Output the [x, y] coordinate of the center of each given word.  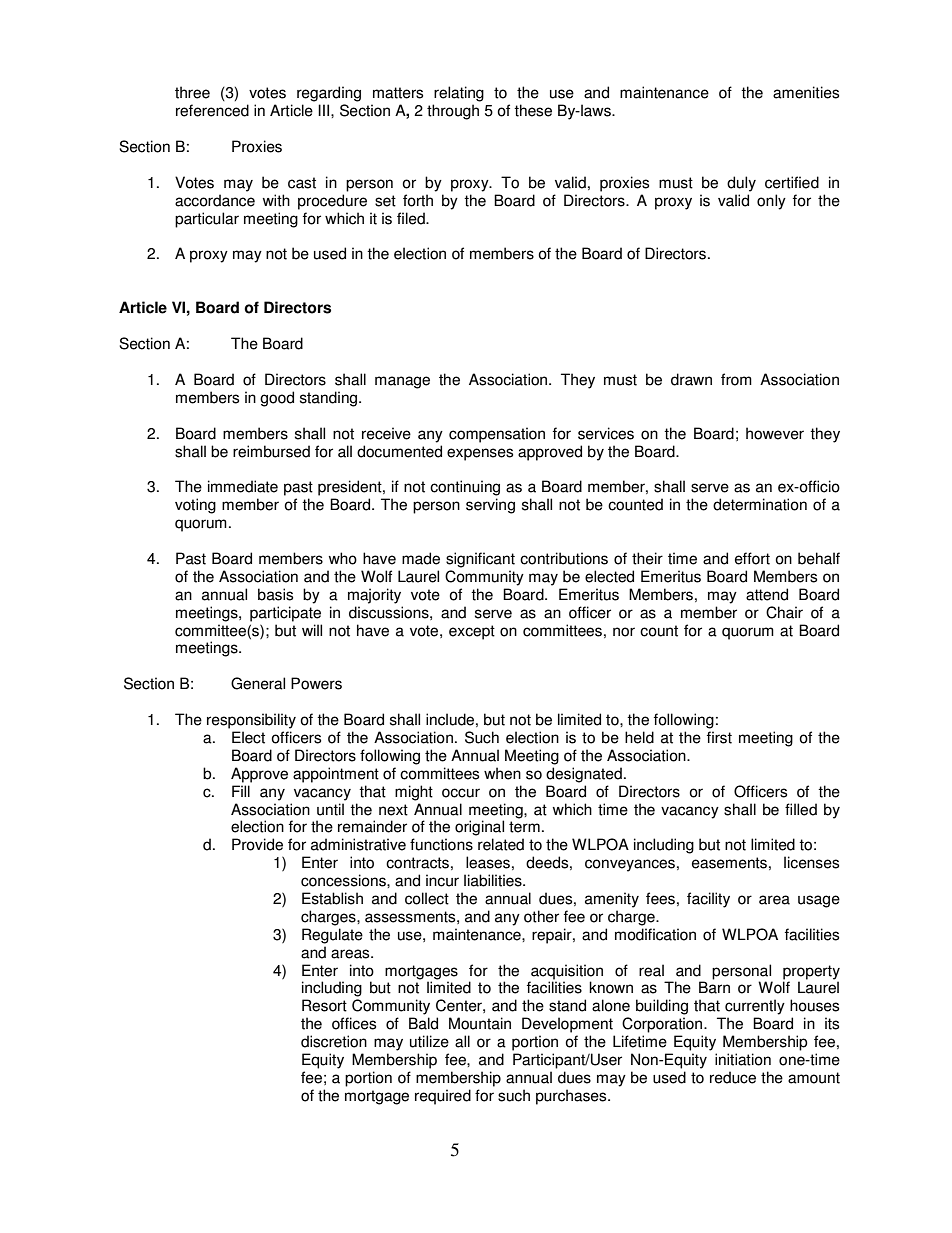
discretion [334, 1041]
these [533, 110]
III [325, 110]
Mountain [480, 1023]
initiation [743, 1059]
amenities [806, 92]
